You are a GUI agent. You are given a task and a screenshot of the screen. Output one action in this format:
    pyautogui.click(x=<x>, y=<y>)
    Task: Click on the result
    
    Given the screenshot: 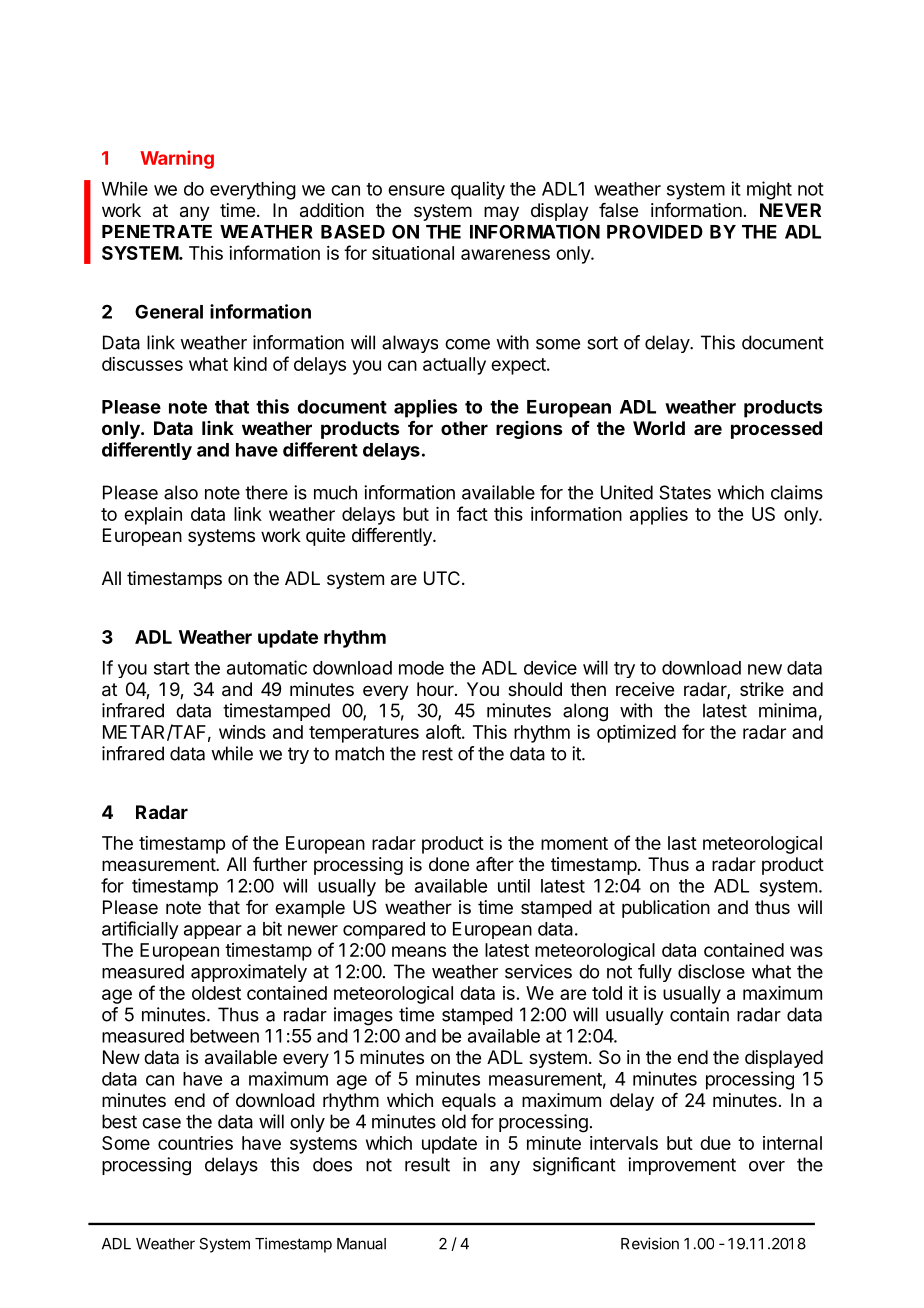 What is the action you would take?
    pyautogui.click(x=427, y=1164)
